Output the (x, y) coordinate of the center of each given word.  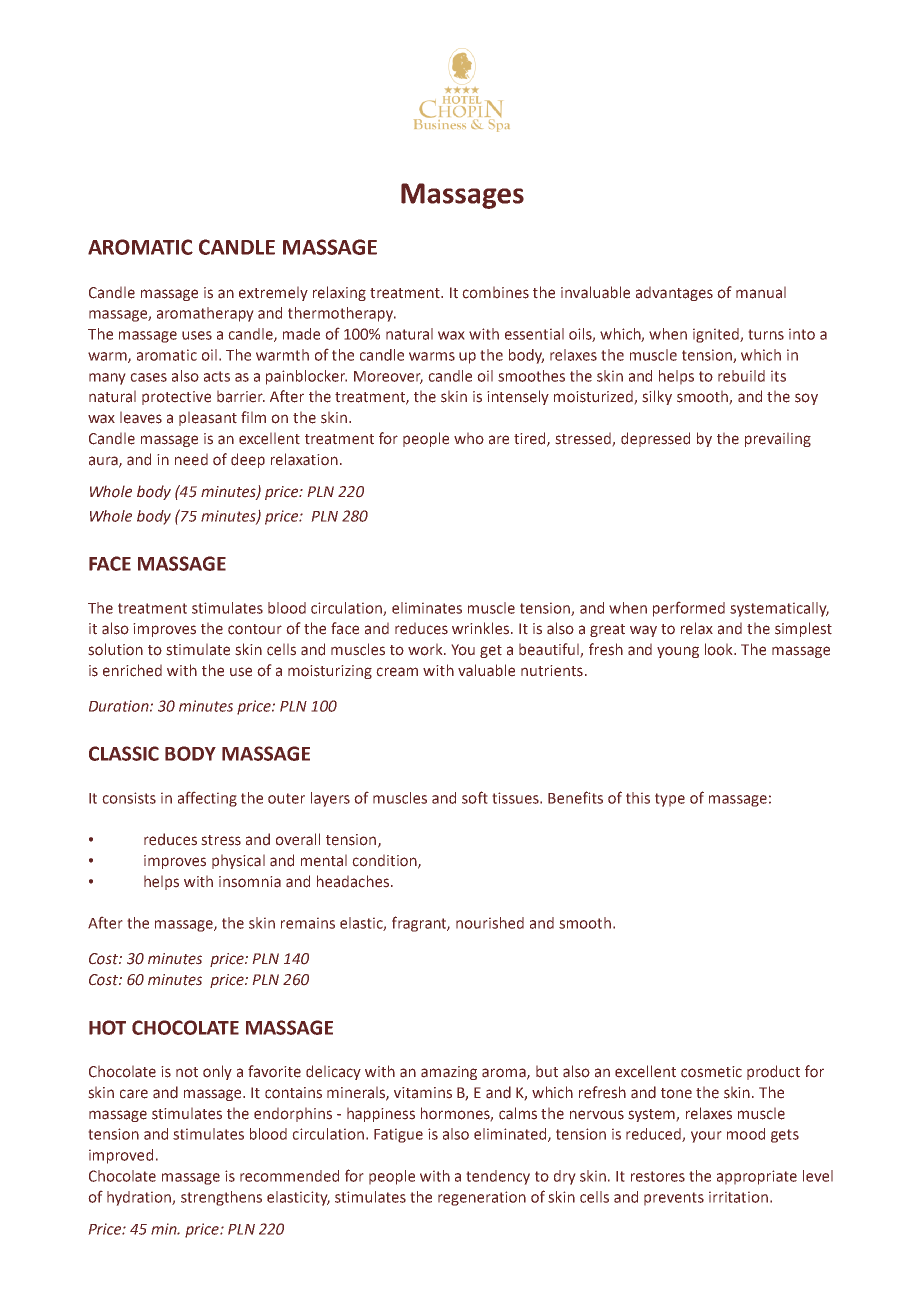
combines (495, 292)
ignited (717, 335)
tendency (498, 1177)
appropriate (757, 1177)
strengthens (221, 1198)
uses (197, 335)
